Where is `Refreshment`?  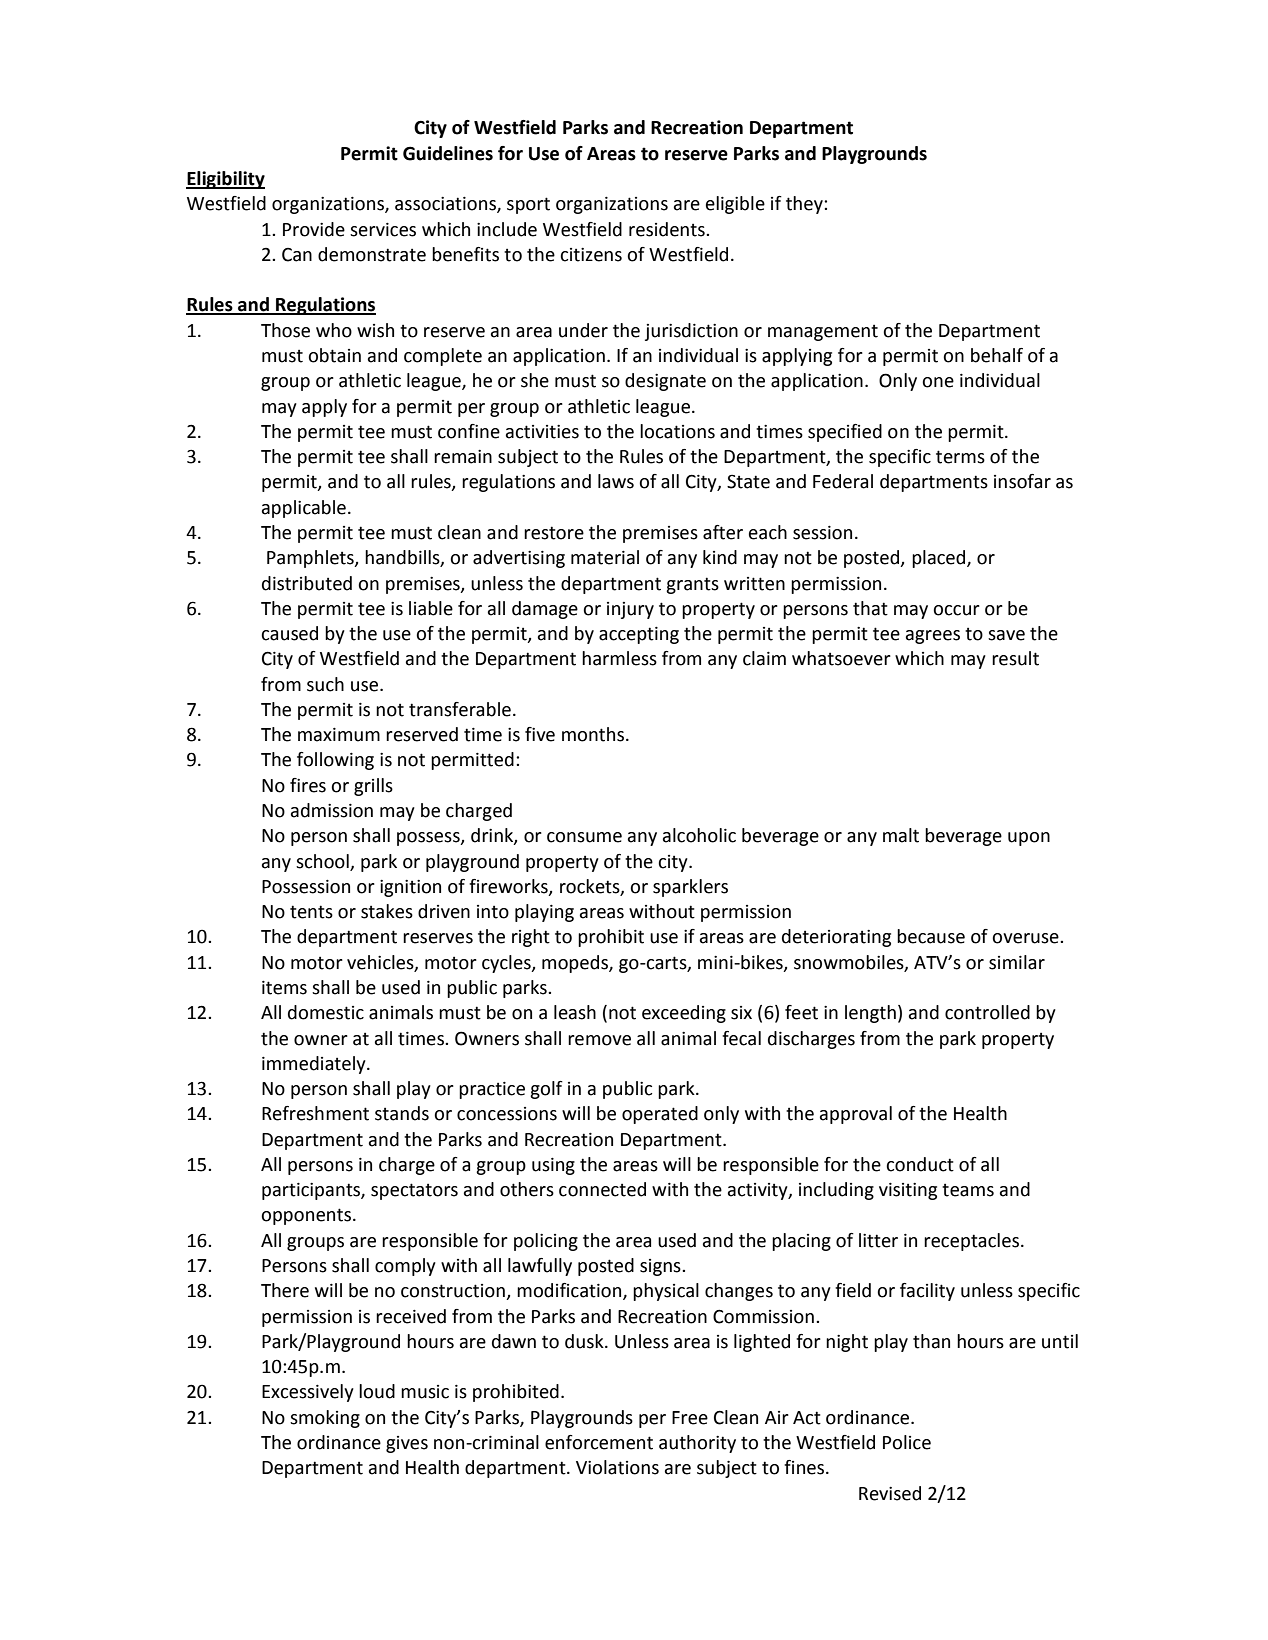 Refreshment is located at coordinates (315, 1113).
